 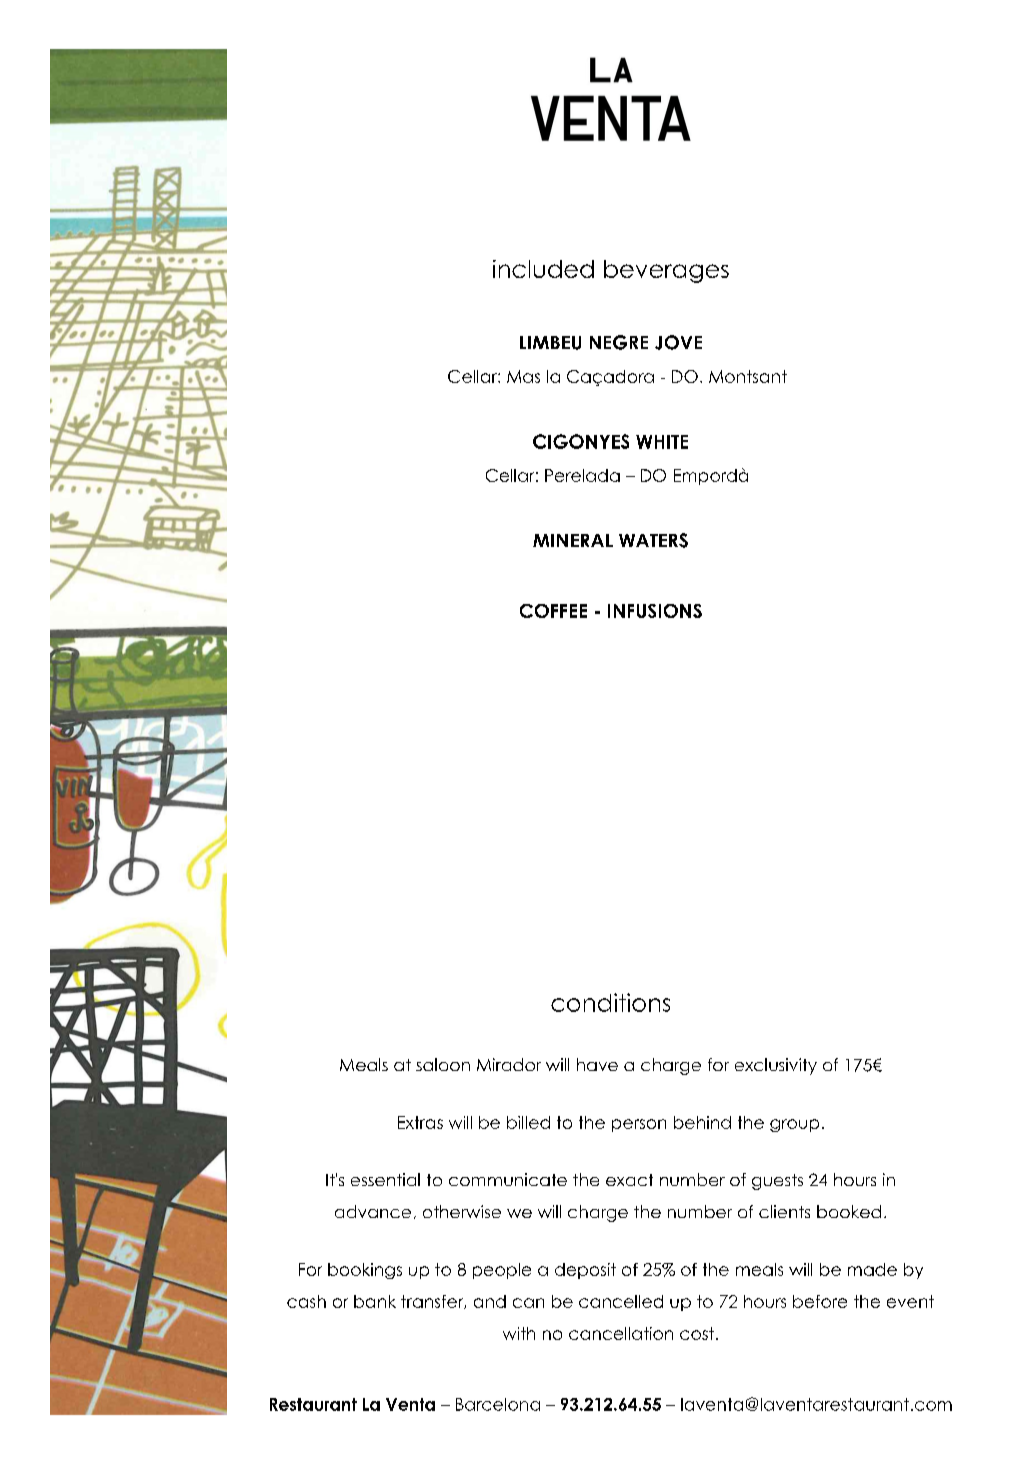 What do you see at coordinates (820, 1301) in the document?
I see `before` at bounding box center [820, 1301].
